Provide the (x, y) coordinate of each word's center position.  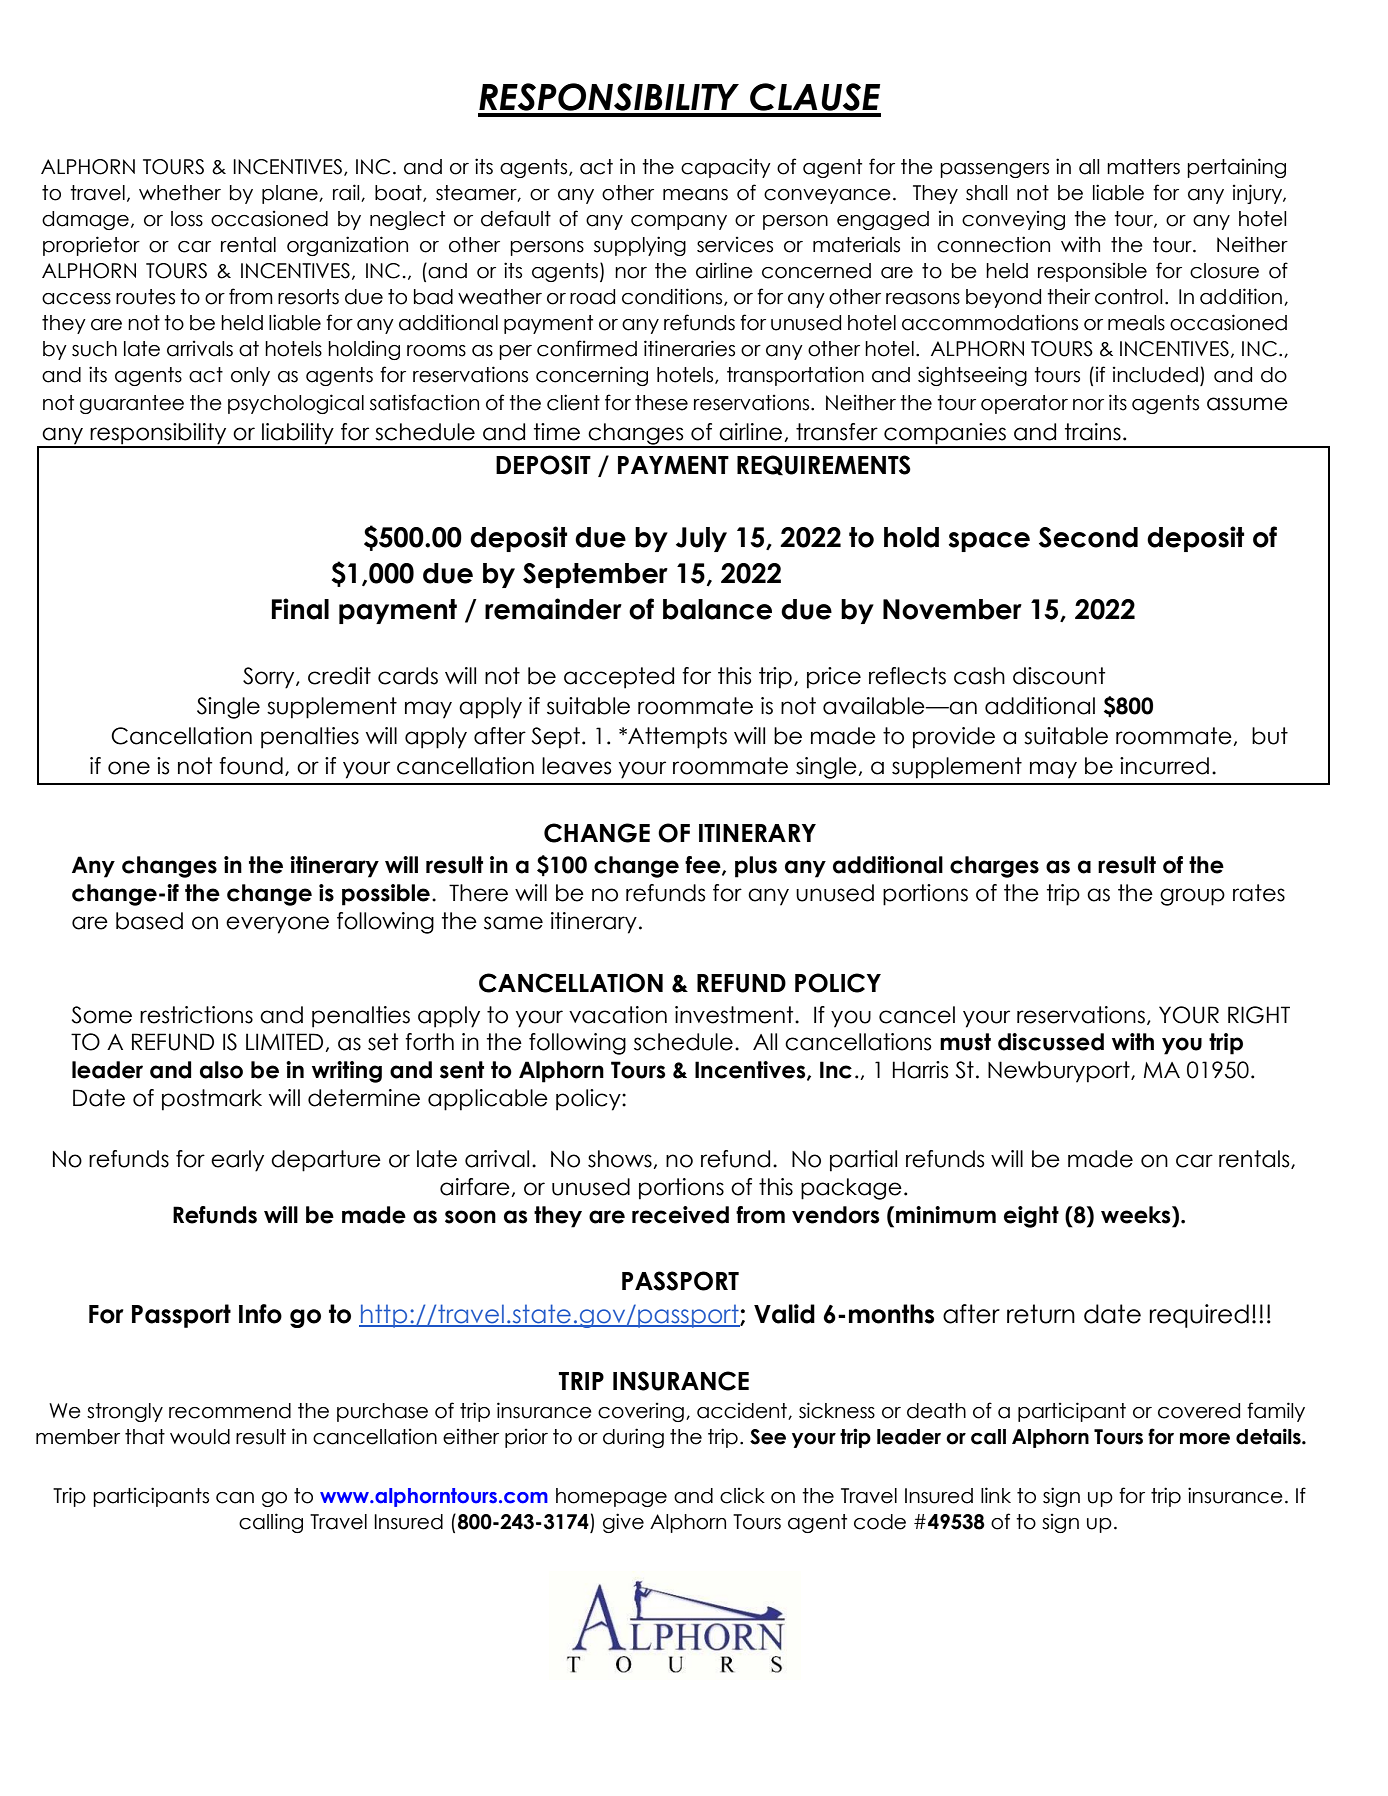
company (679, 222)
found (251, 766)
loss (187, 219)
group (1192, 897)
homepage (611, 1497)
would (200, 1437)
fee (704, 866)
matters (1143, 167)
